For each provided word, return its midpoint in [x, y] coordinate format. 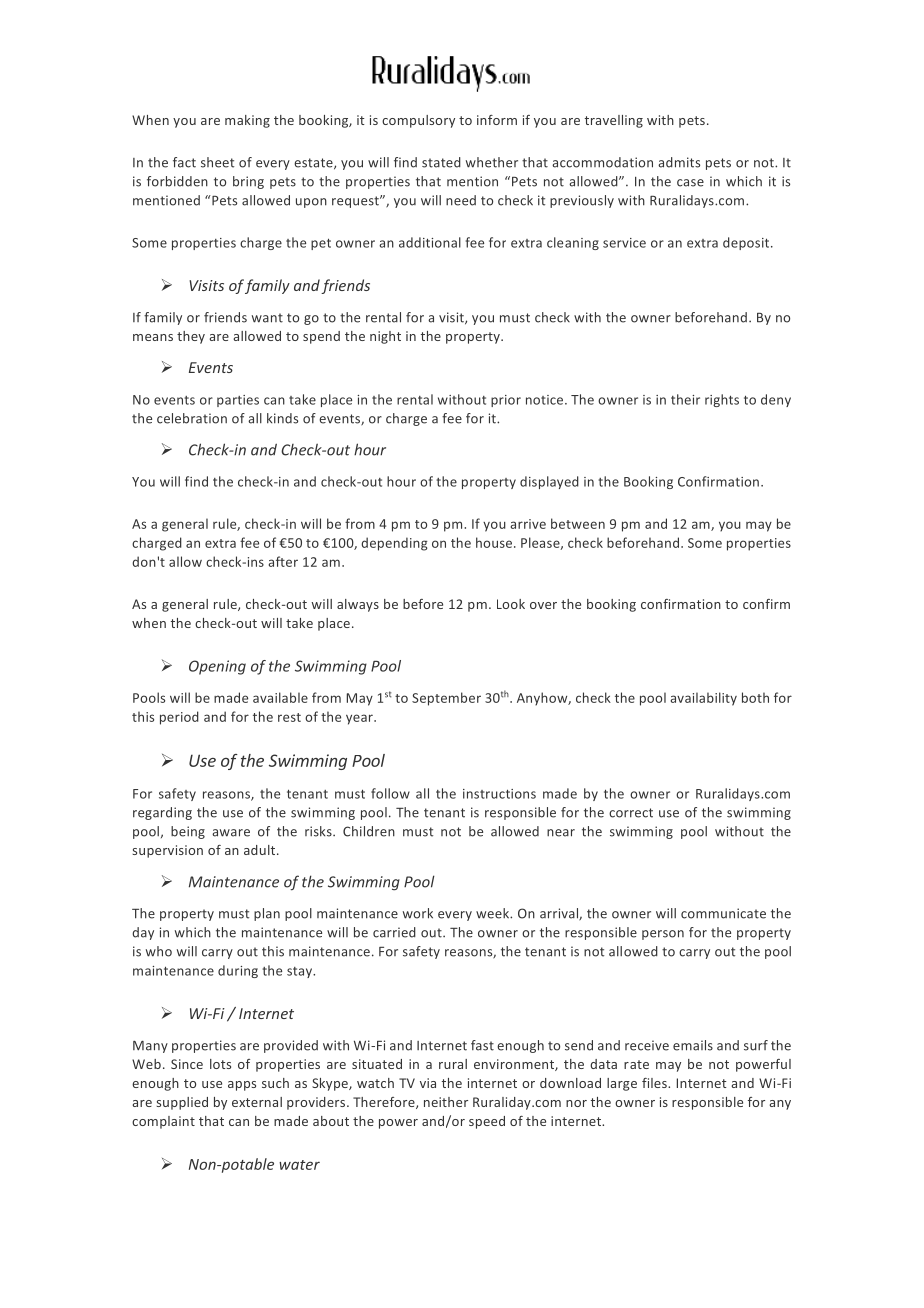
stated [441, 162]
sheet [217, 162]
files [655, 1083]
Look [511, 604]
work [418, 913]
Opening [217, 667]
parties [238, 401]
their [685, 399]
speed [487, 1122]
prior [506, 401]
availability [703, 699]
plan [267, 914]
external [257, 1102]
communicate [723, 913]
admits [679, 162]
